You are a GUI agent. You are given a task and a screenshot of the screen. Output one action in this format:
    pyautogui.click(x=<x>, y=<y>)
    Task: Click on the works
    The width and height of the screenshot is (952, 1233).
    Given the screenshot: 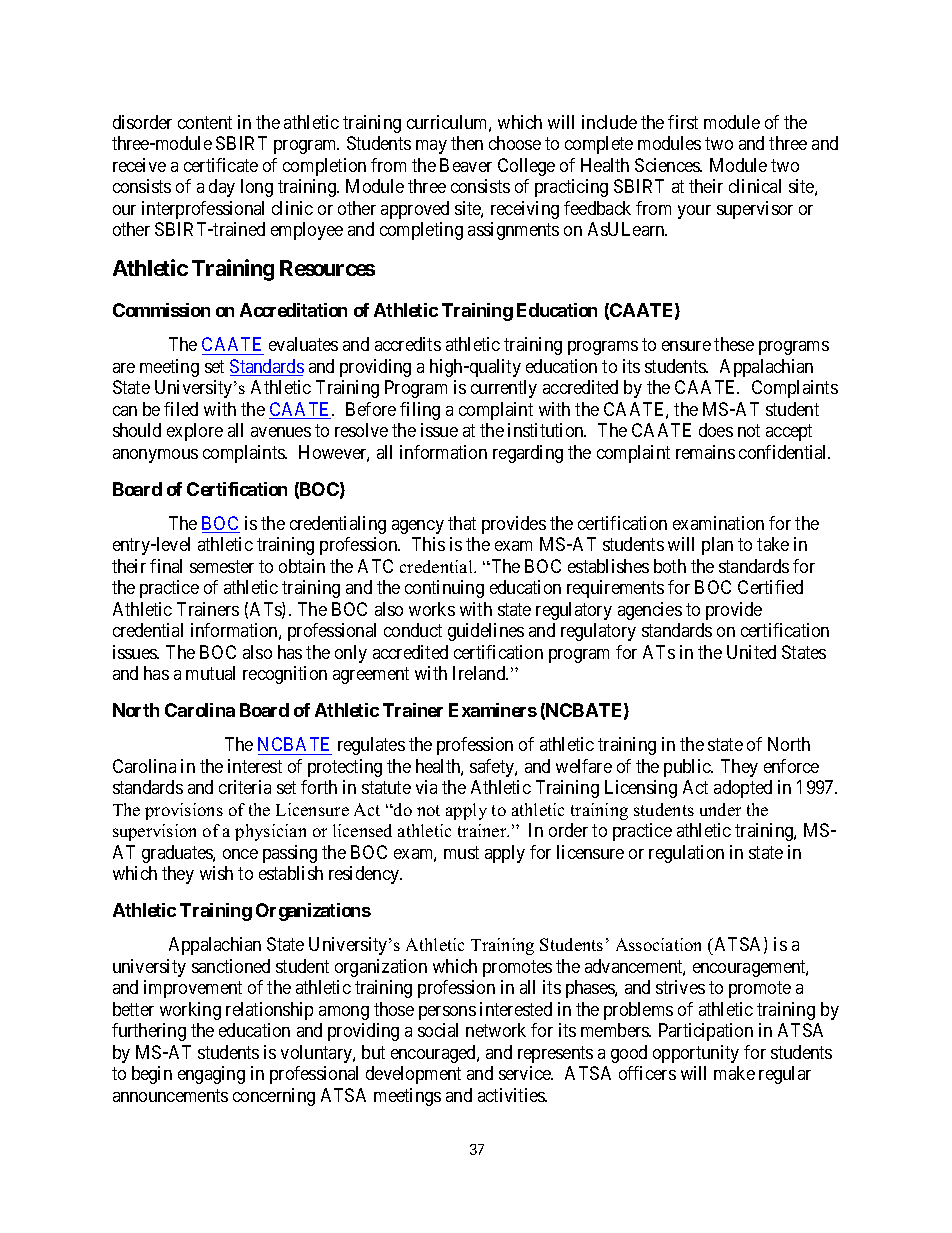 What is the action you would take?
    pyautogui.click(x=432, y=609)
